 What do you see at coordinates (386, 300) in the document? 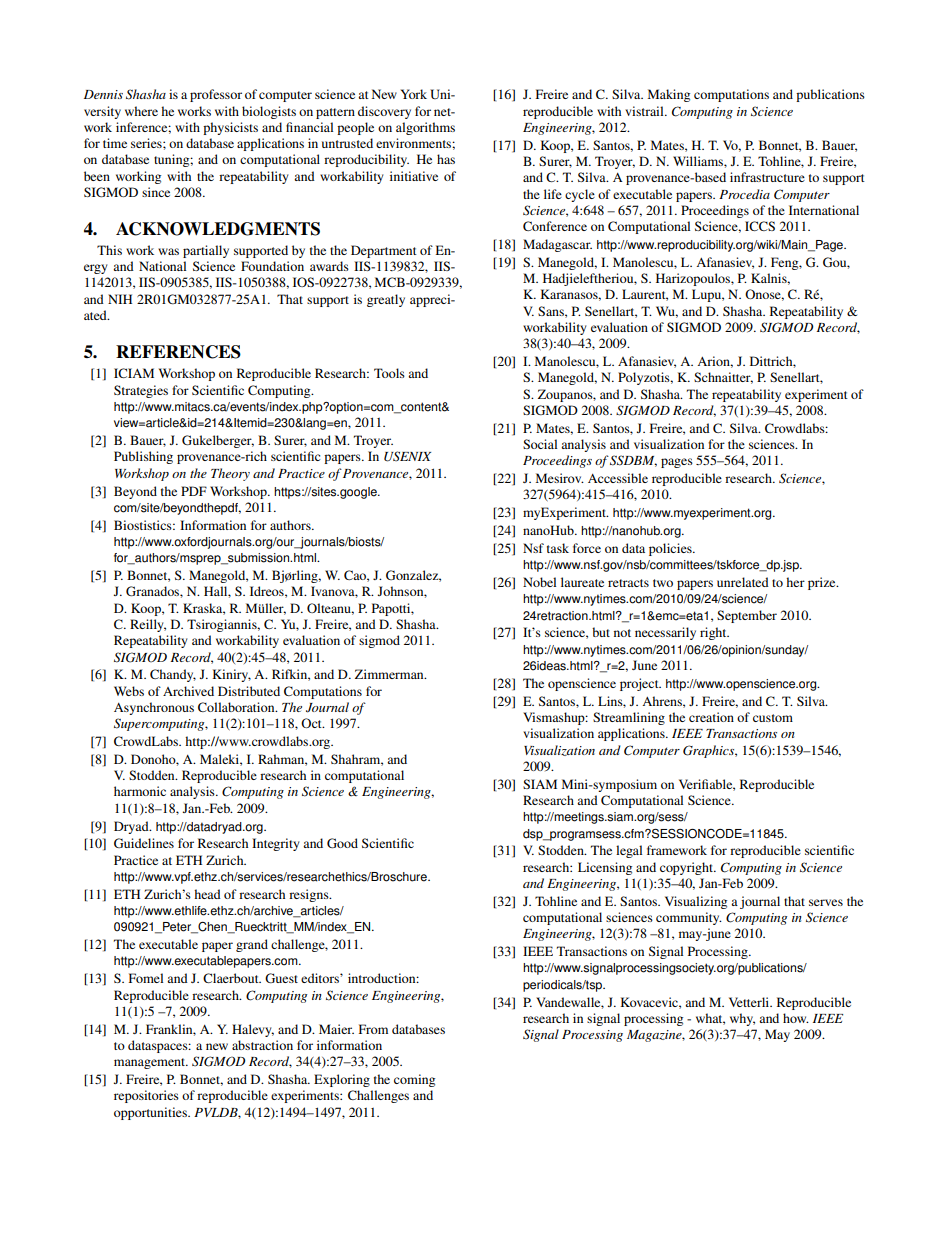
I see `greatly` at bounding box center [386, 300].
